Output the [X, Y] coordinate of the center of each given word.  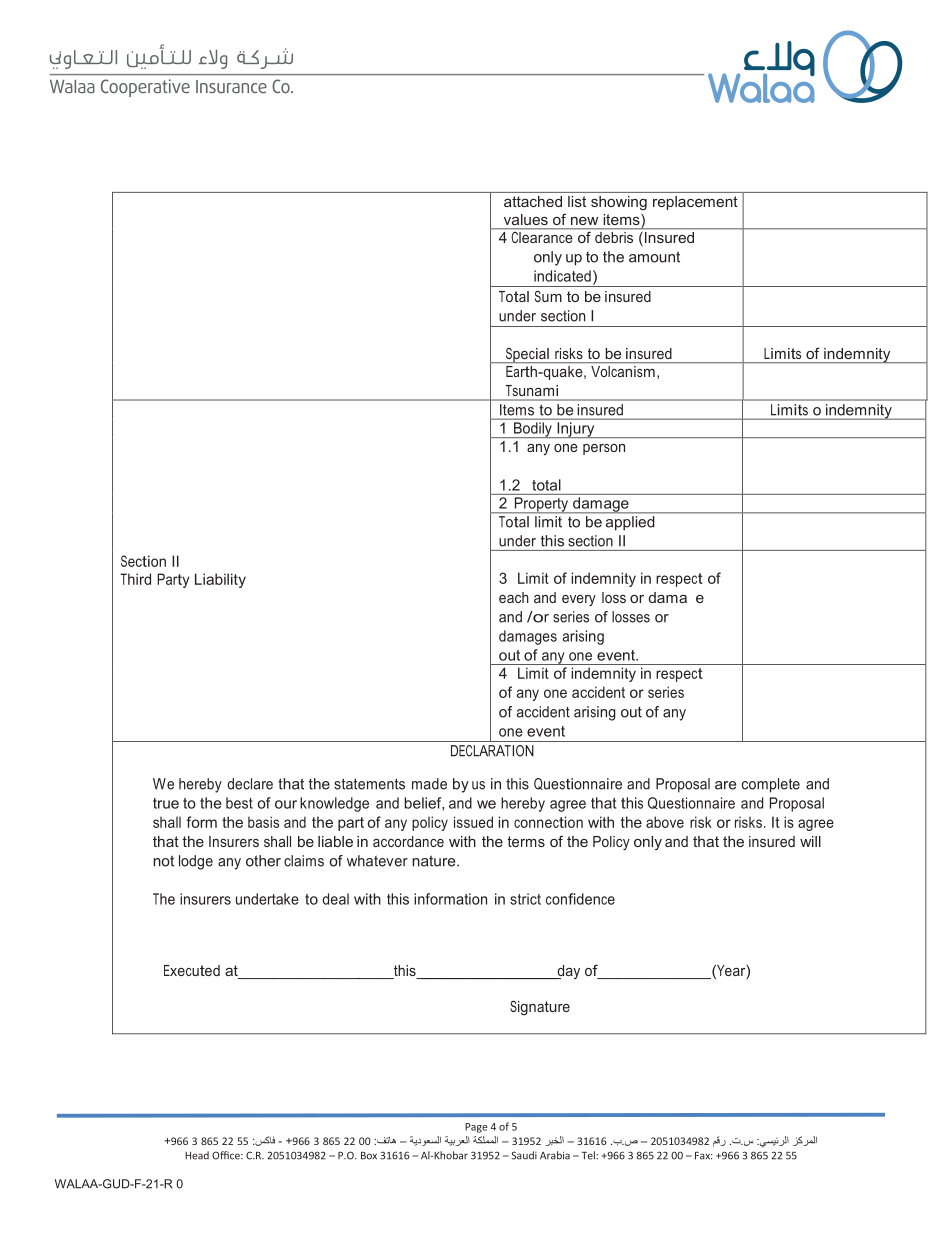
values [526, 219]
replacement [695, 203]
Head [197, 1155]
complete [771, 785]
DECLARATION [492, 751]
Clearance [542, 236]
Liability [220, 580]
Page [476, 1128]
